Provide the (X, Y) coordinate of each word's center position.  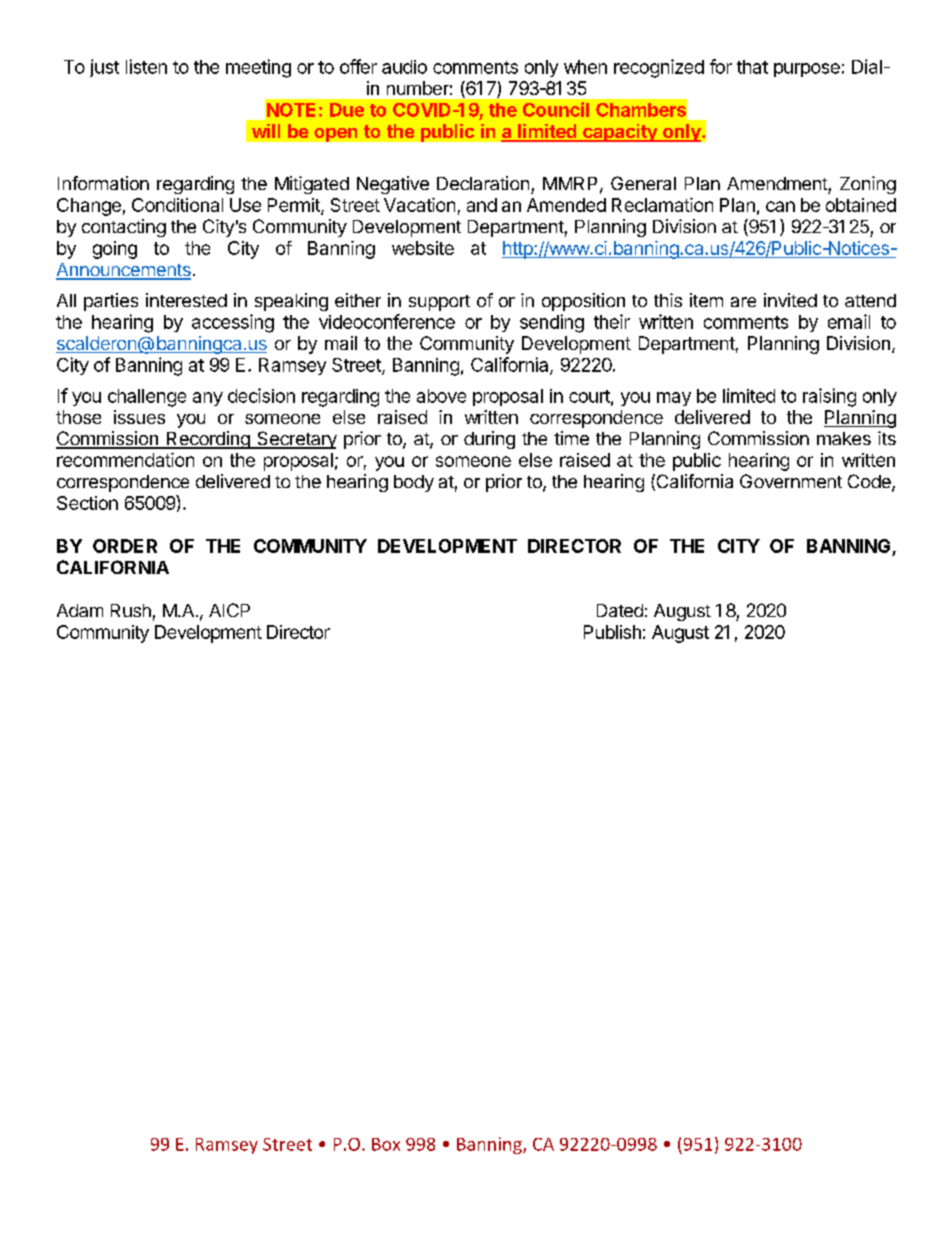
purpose (807, 70)
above (441, 396)
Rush (131, 610)
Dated (620, 610)
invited (790, 300)
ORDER (125, 546)
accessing (233, 323)
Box (386, 1144)
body (414, 483)
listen (146, 66)
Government (791, 481)
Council (556, 109)
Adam (80, 610)
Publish (612, 632)
